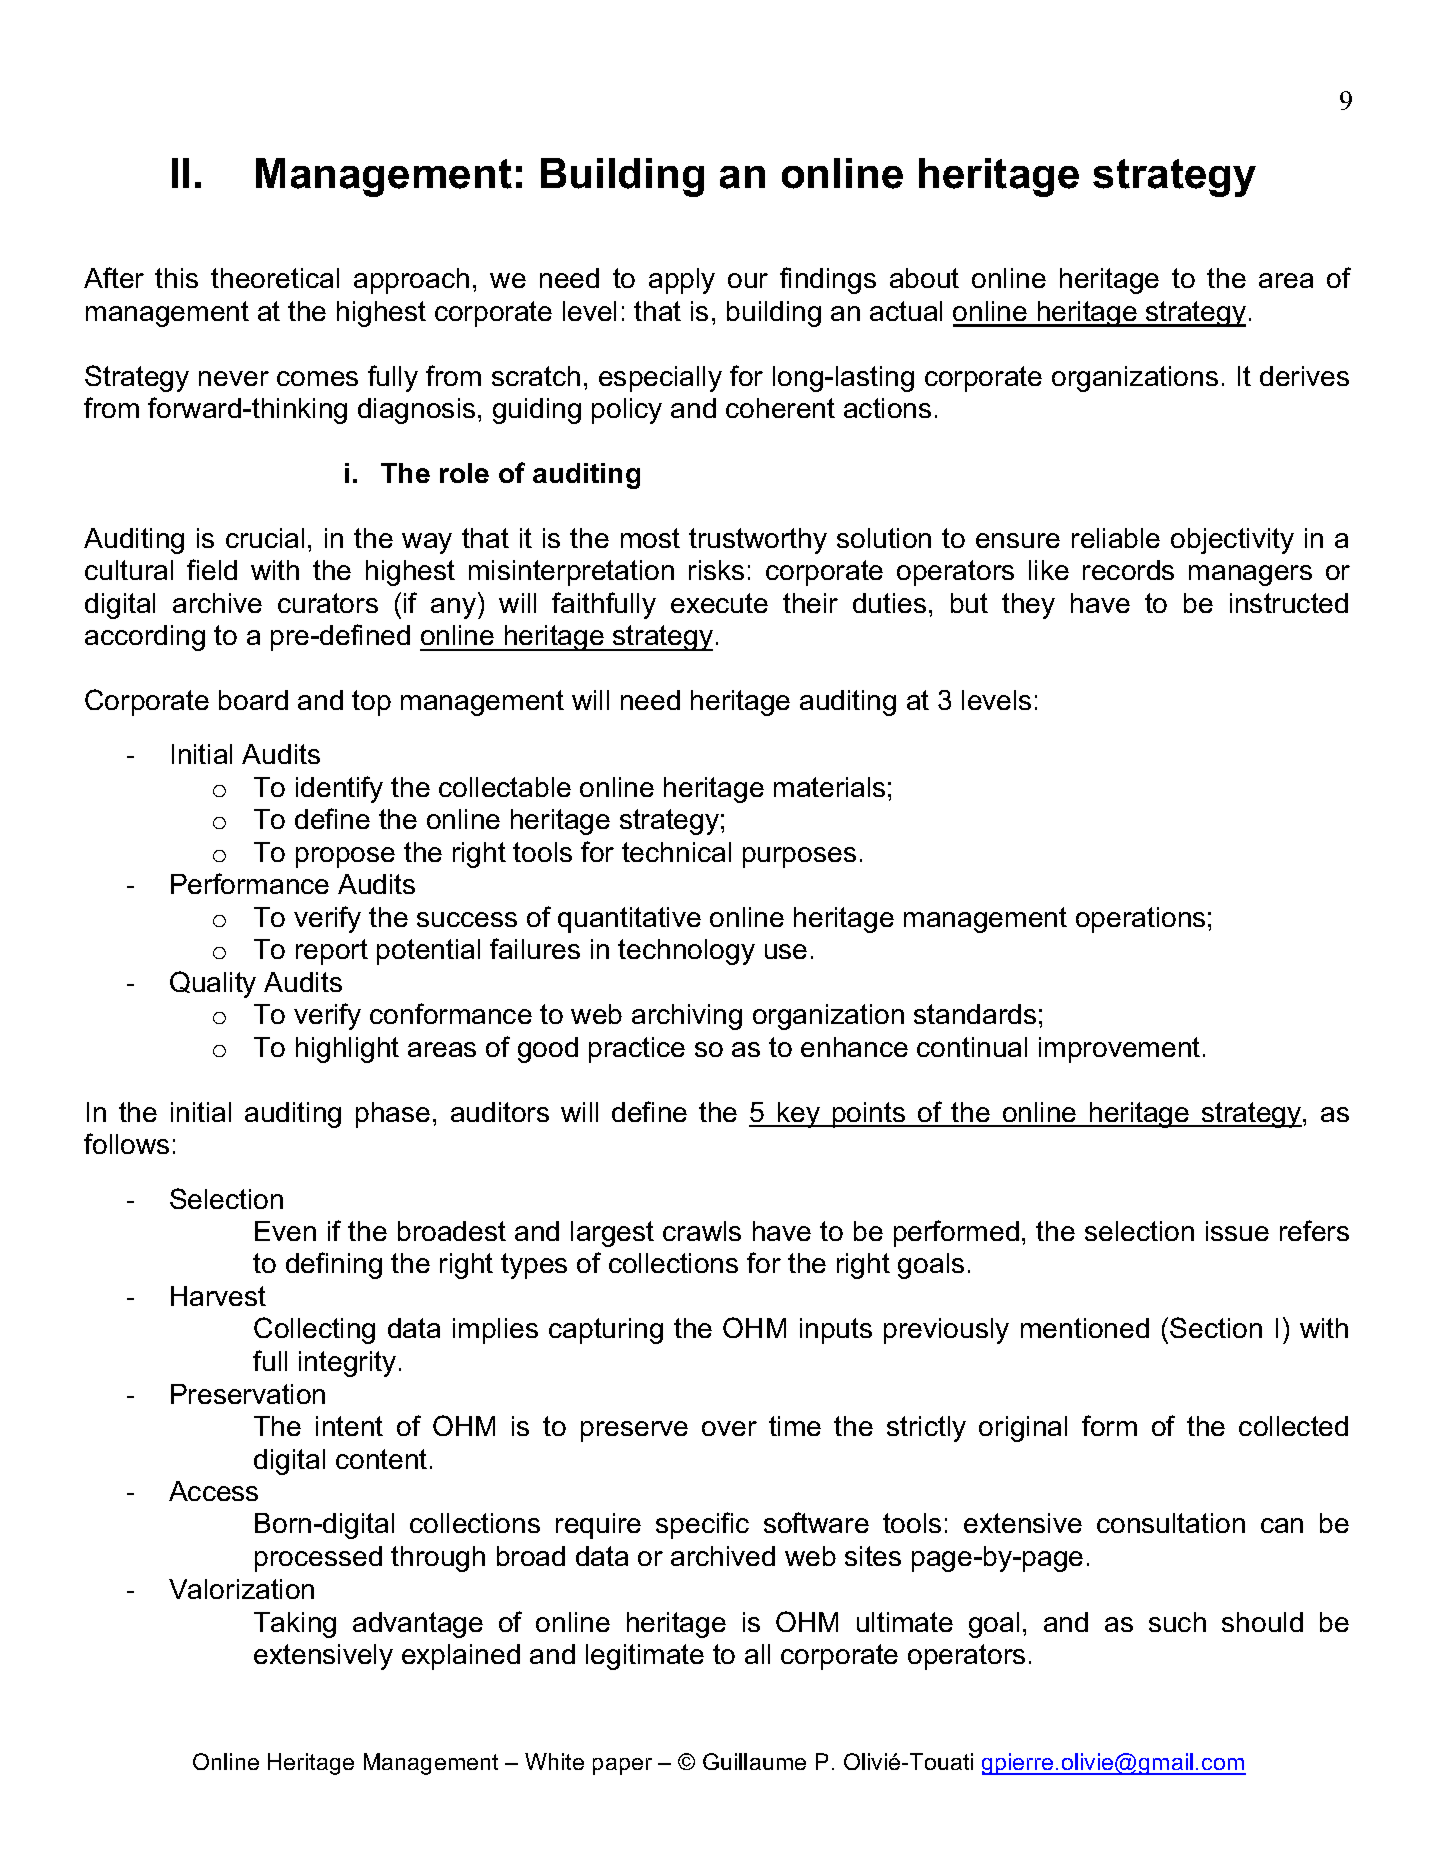  What do you see at coordinates (275, 278) in the screenshot?
I see `theoretical` at bounding box center [275, 278].
